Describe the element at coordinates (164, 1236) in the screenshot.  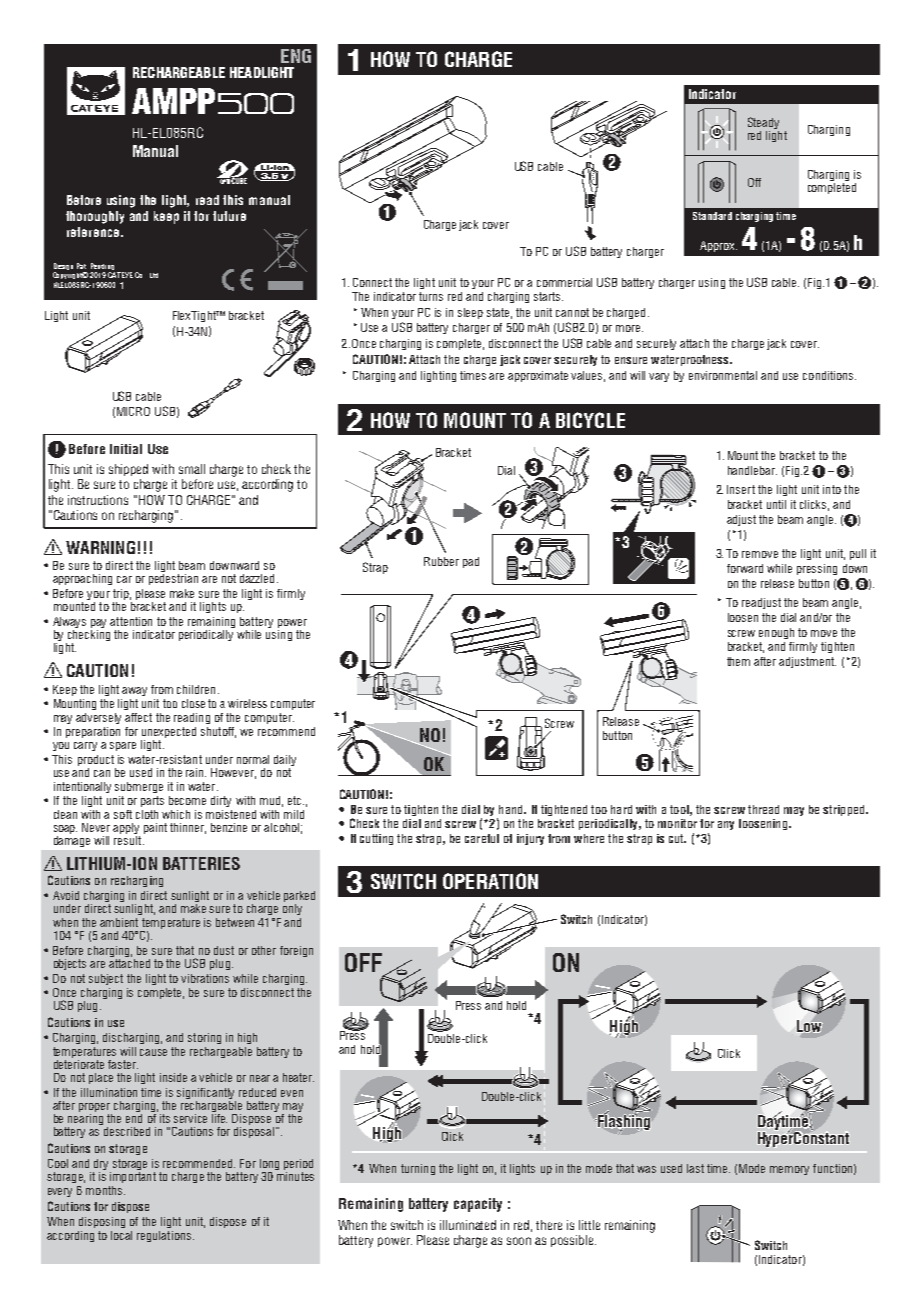
I see `regulations` at that location.
